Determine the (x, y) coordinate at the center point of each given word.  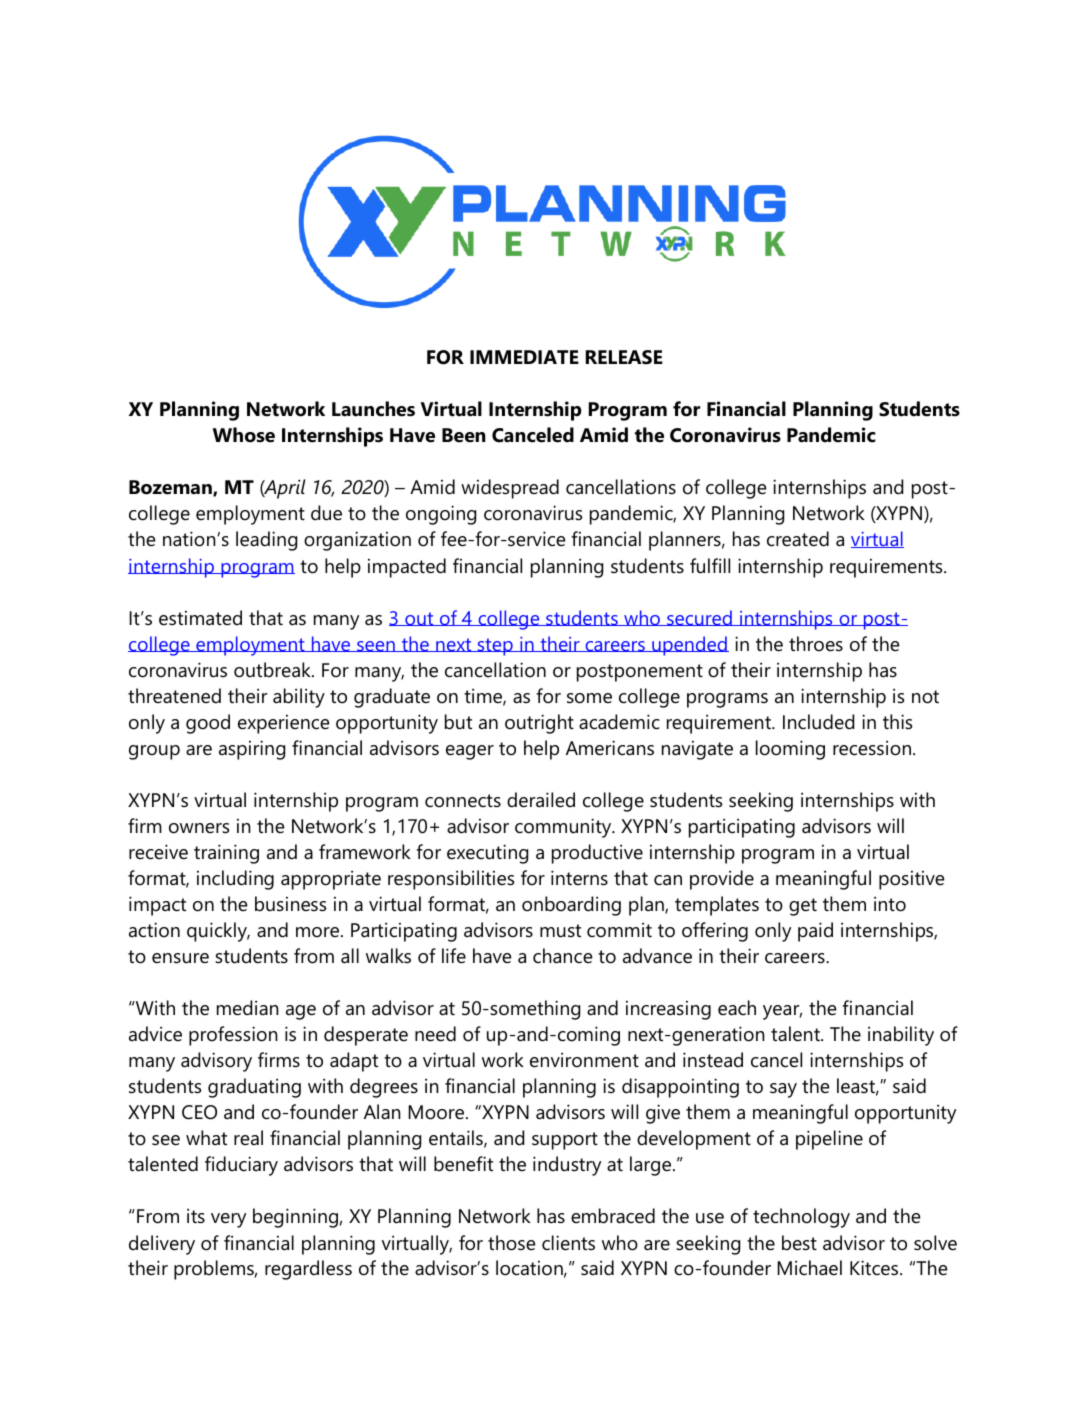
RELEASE (624, 357)
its (196, 1216)
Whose (244, 435)
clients (568, 1243)
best (799, 1243)
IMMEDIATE (524, 357)
